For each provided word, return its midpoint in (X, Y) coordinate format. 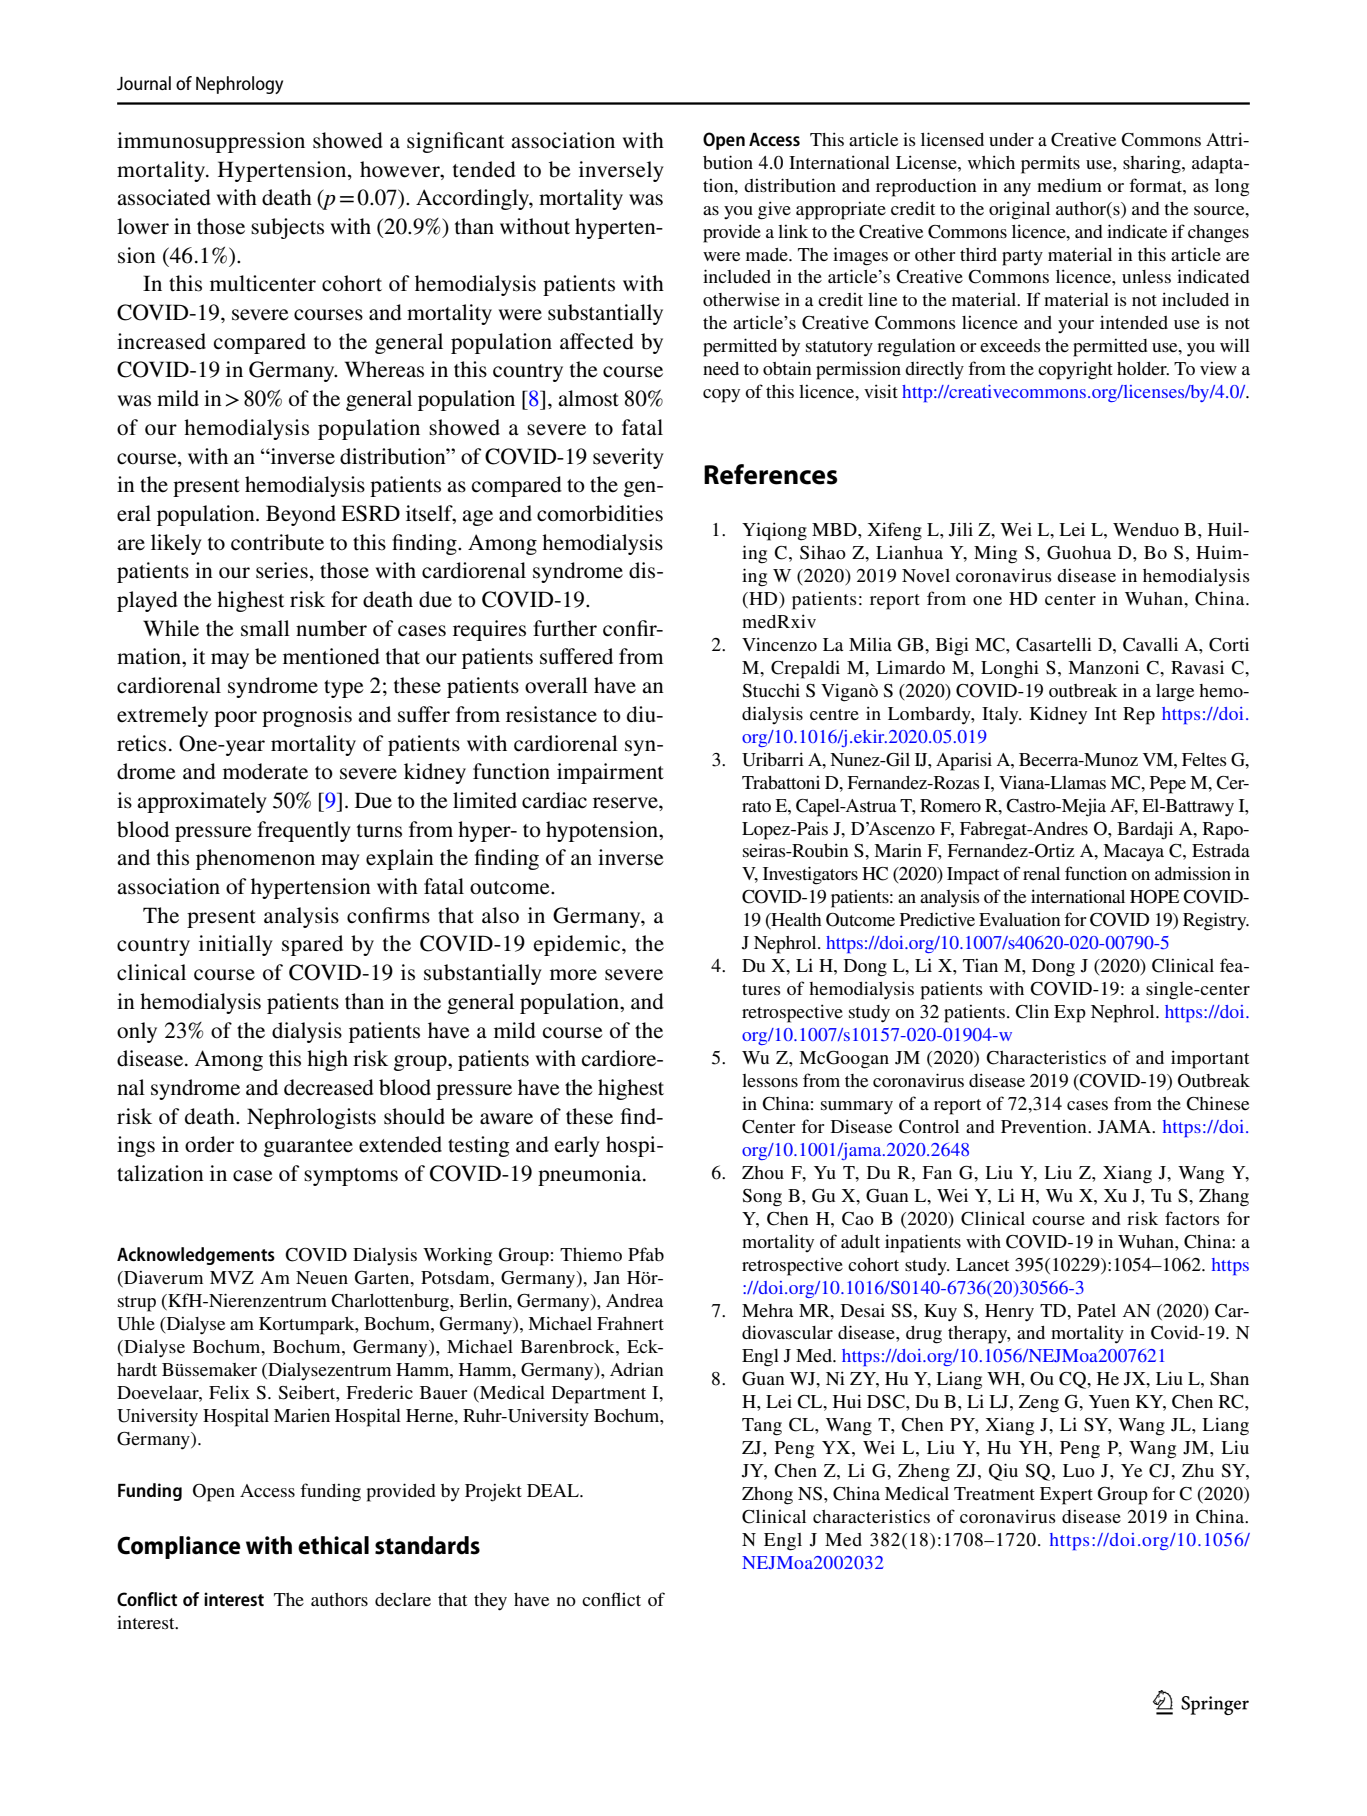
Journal (144, 83)
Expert (1066, 1496)
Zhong (767, 1496)
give (774, 210)
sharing (1153, 164)
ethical (333, 1545)
